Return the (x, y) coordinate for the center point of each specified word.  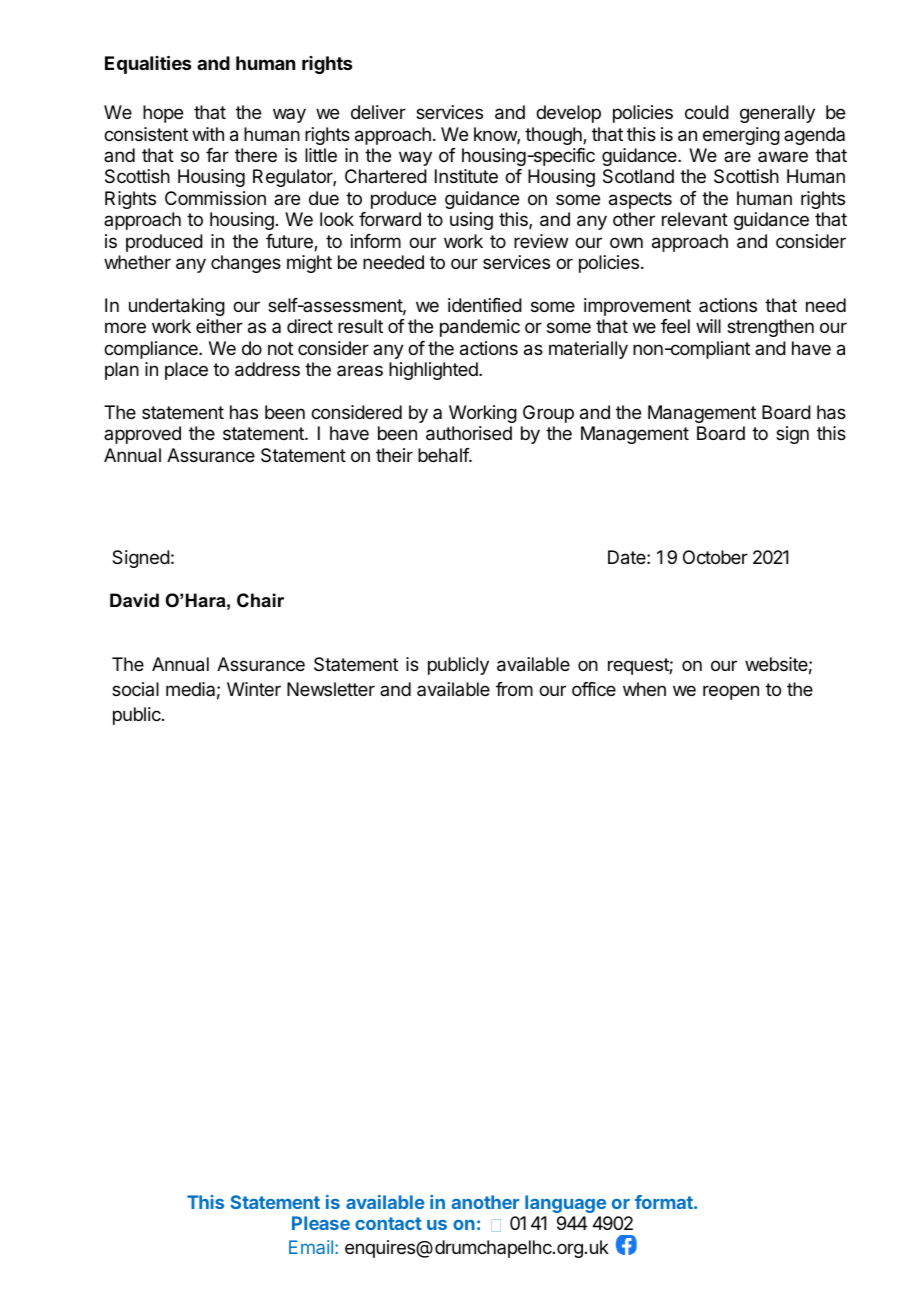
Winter (254, 689)
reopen (731, 692)
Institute (466, 176)
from (514, 689)
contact (388, 1223)
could (707, 112)
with (208, 134)
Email (312, 1247)
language (565, 1204)
